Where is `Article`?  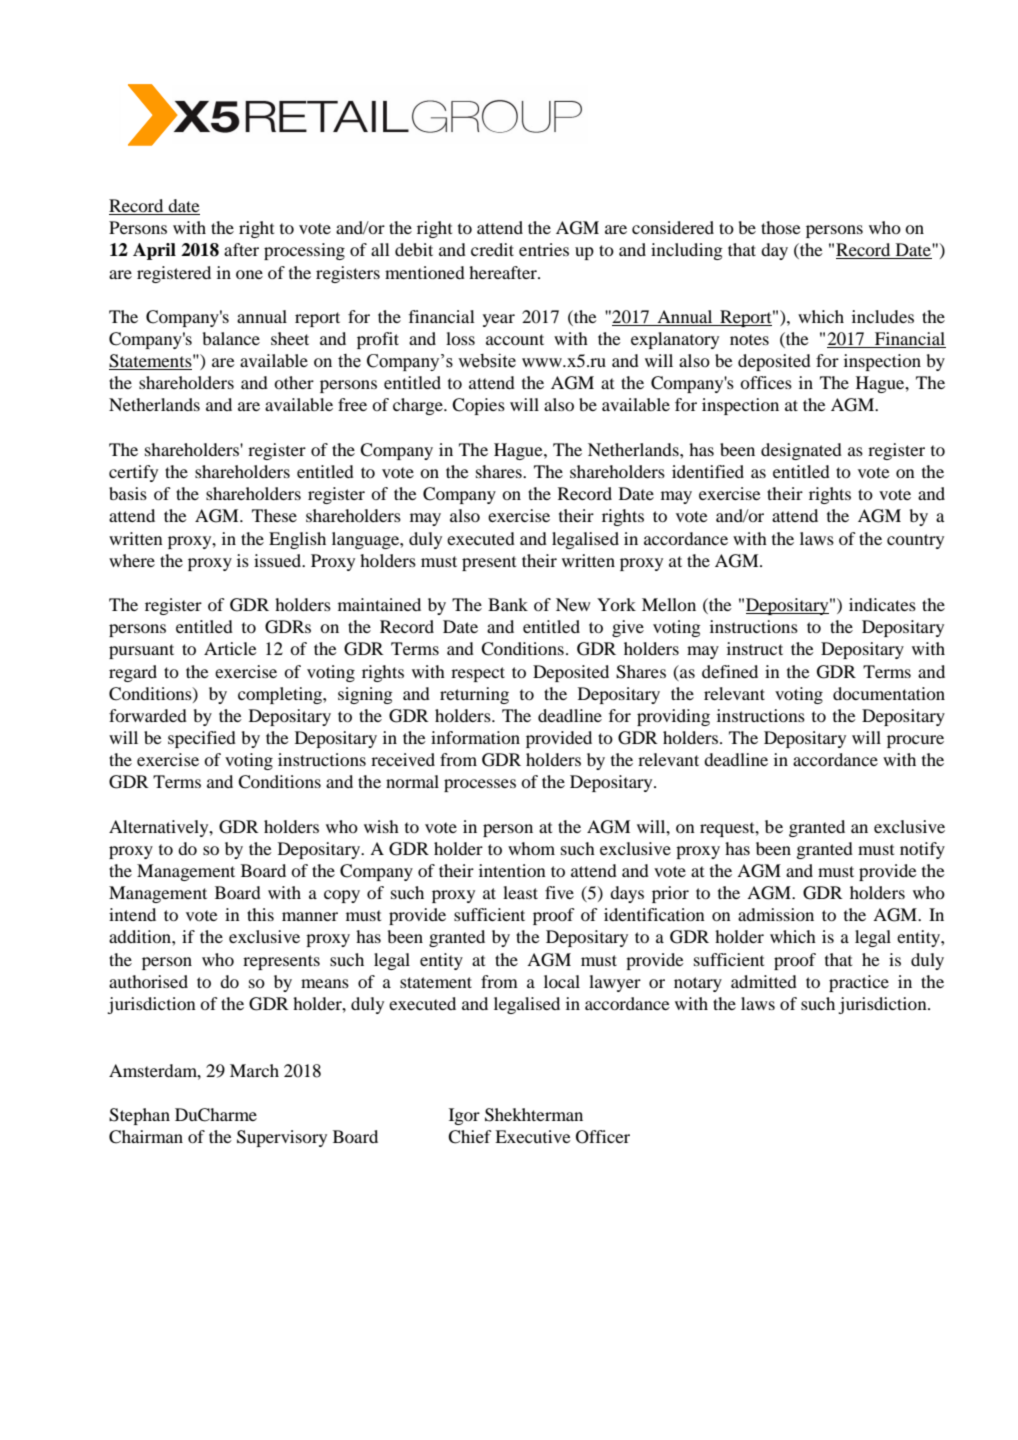
Article is located at coordinates (230, 648).
